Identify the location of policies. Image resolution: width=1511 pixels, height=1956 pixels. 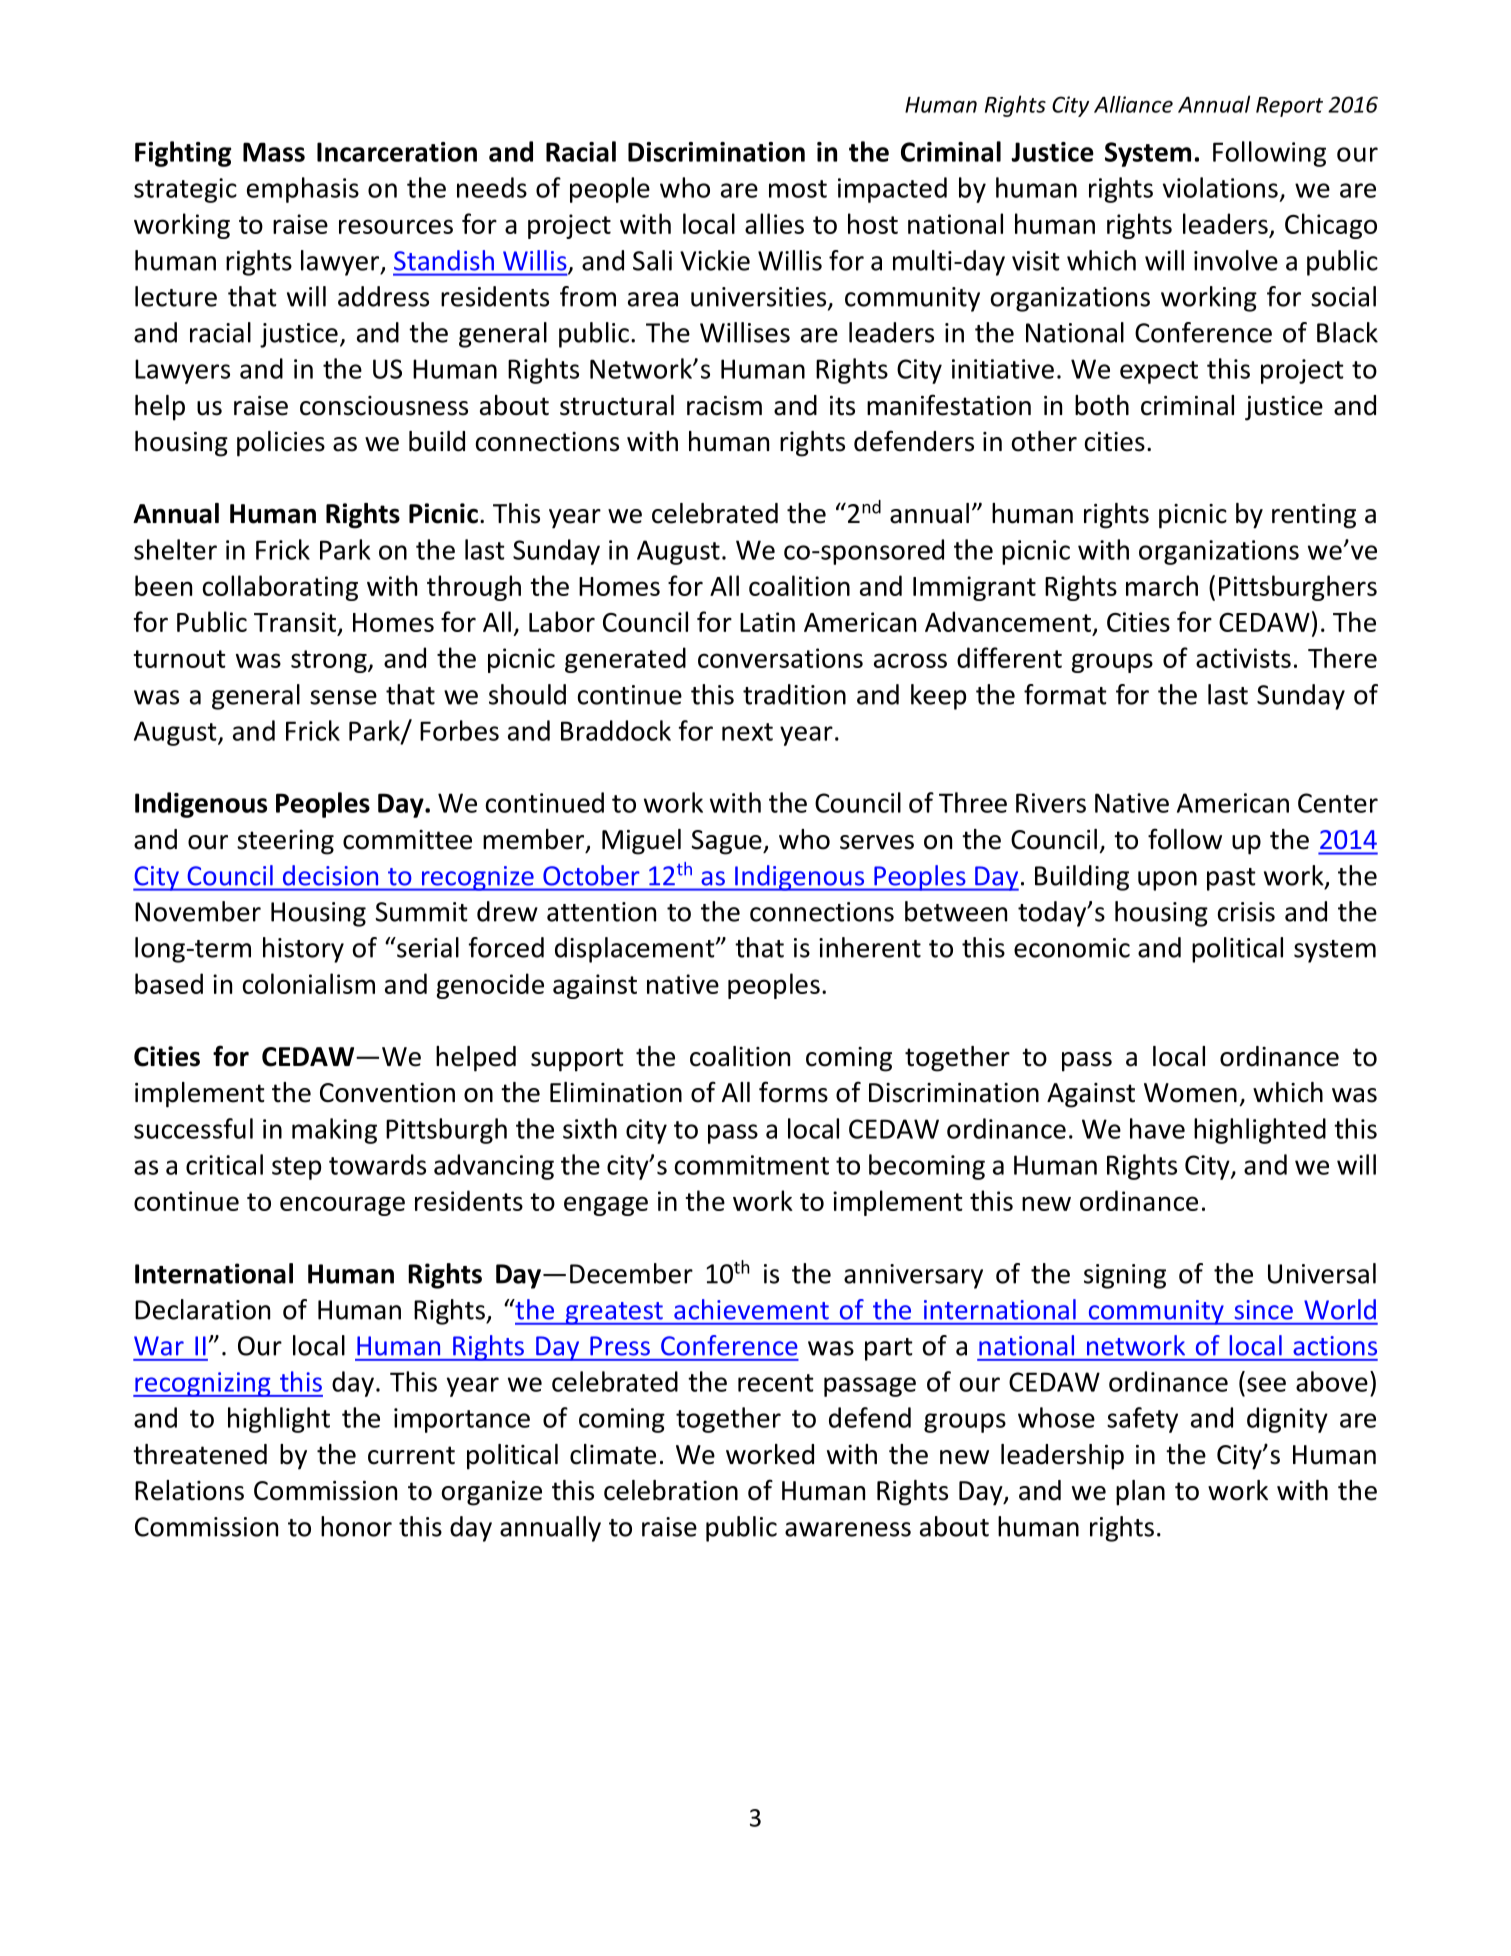
(281, 444).
